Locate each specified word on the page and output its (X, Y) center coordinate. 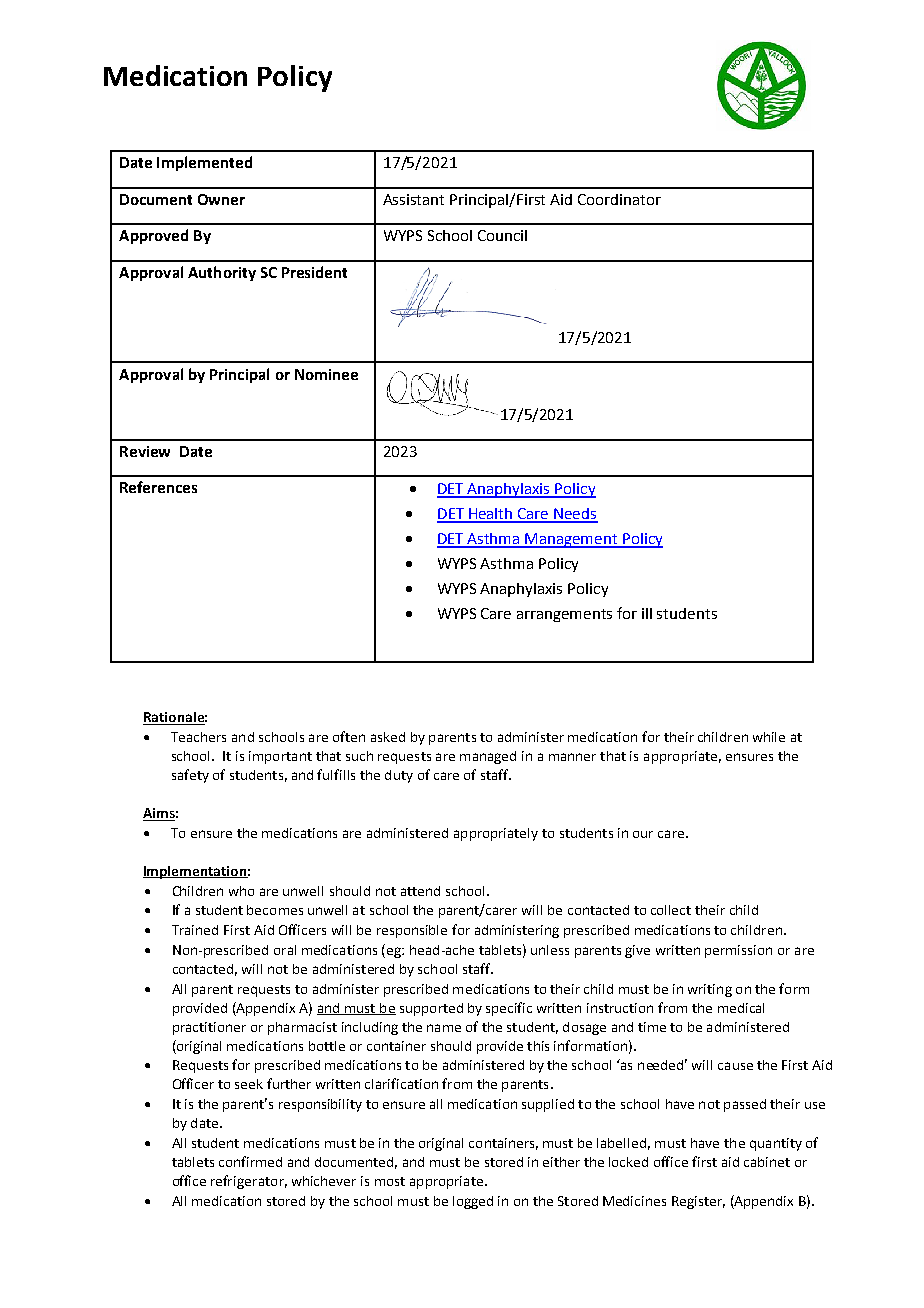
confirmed (250, 1161)
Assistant (413, 199)
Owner (221, 199)
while (769, 737)
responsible (412, 931)
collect (671, 910)
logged (473, 1202)
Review (145, 451)
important (280, 757)
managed (488, 757)
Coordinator (619, 199)
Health (491, 515)
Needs (575, 515)
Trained (195, 930)
